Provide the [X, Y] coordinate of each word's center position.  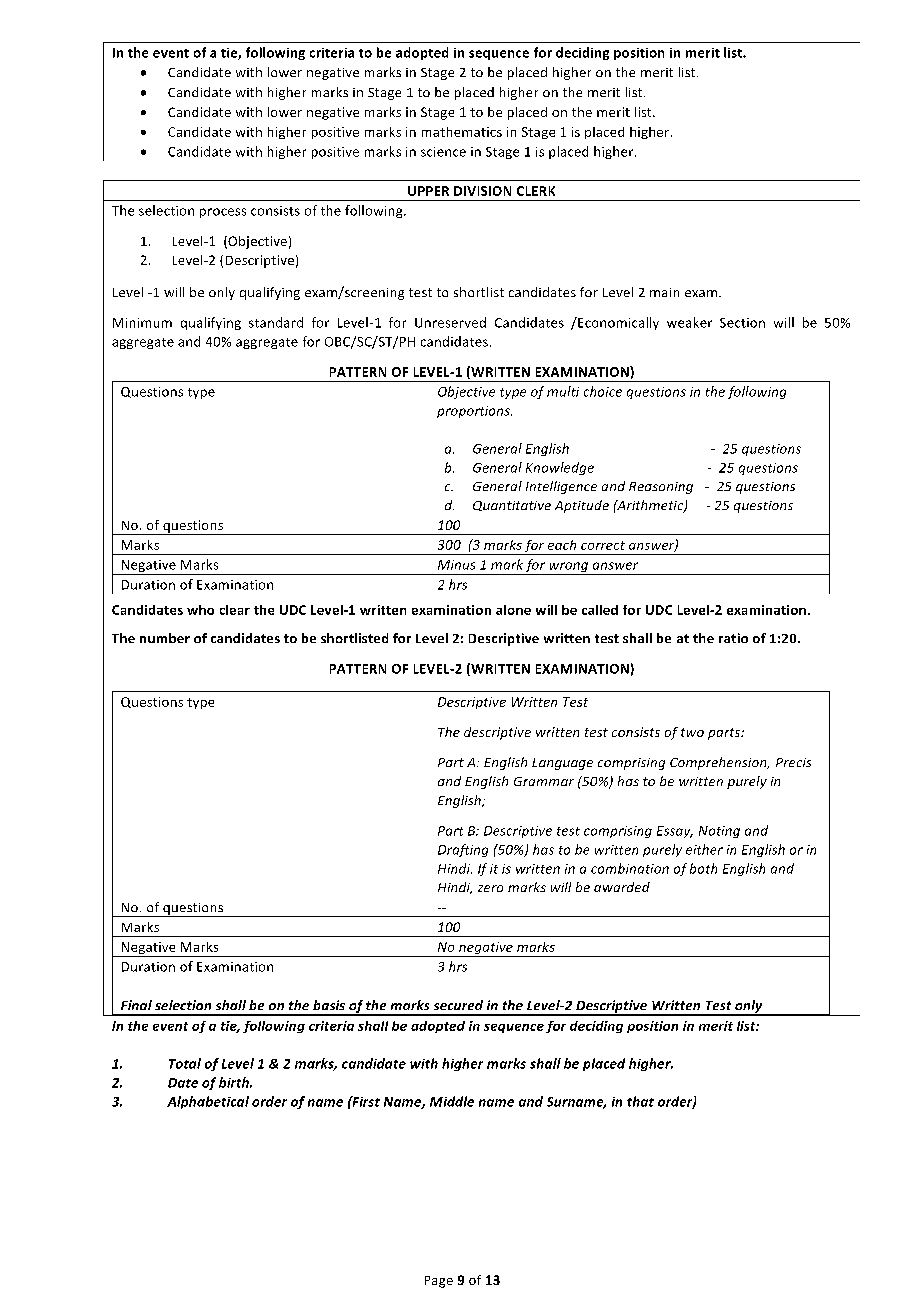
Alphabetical [208, 1102]
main [664, 292]
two [692, 732]
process [223, 213]
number [165, 638]
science [443, 152]
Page [439, 1282]
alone [513, 610]
